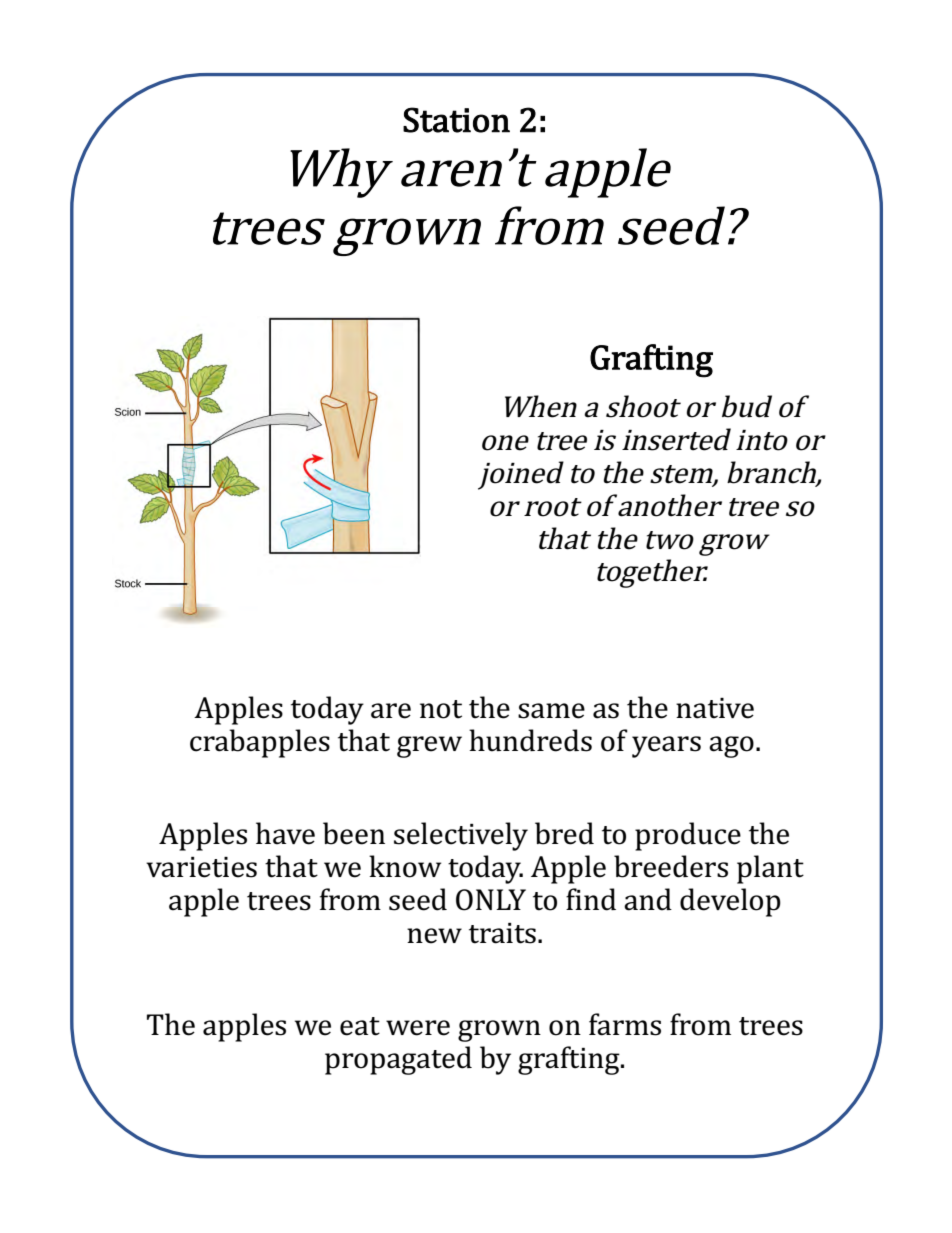  What do you see at coordinates (429, 747) in the image?
I see `grew` at bounding box center [429, 747].
